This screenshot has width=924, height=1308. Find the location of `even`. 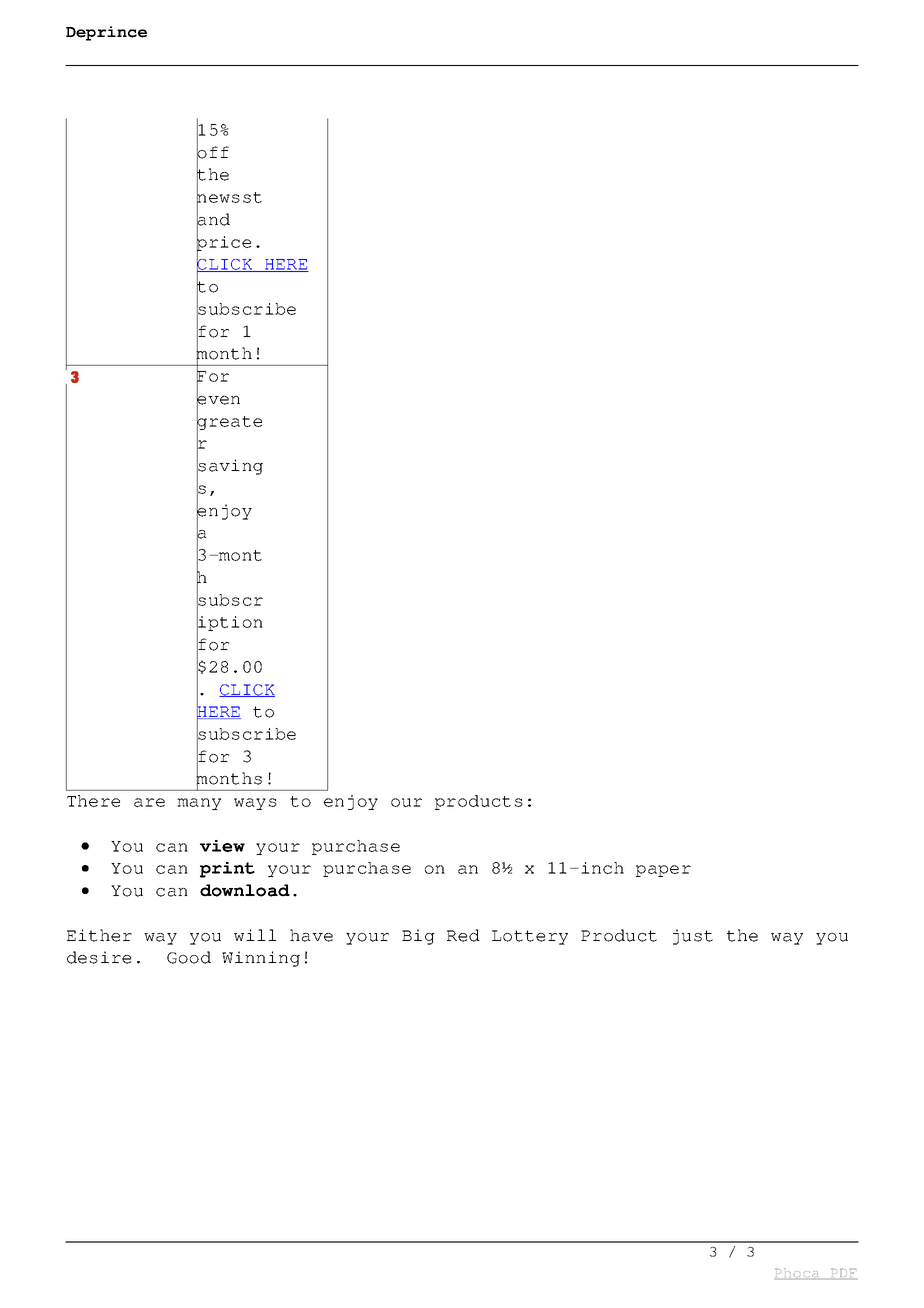

even is located at coordinates (218, 400).
